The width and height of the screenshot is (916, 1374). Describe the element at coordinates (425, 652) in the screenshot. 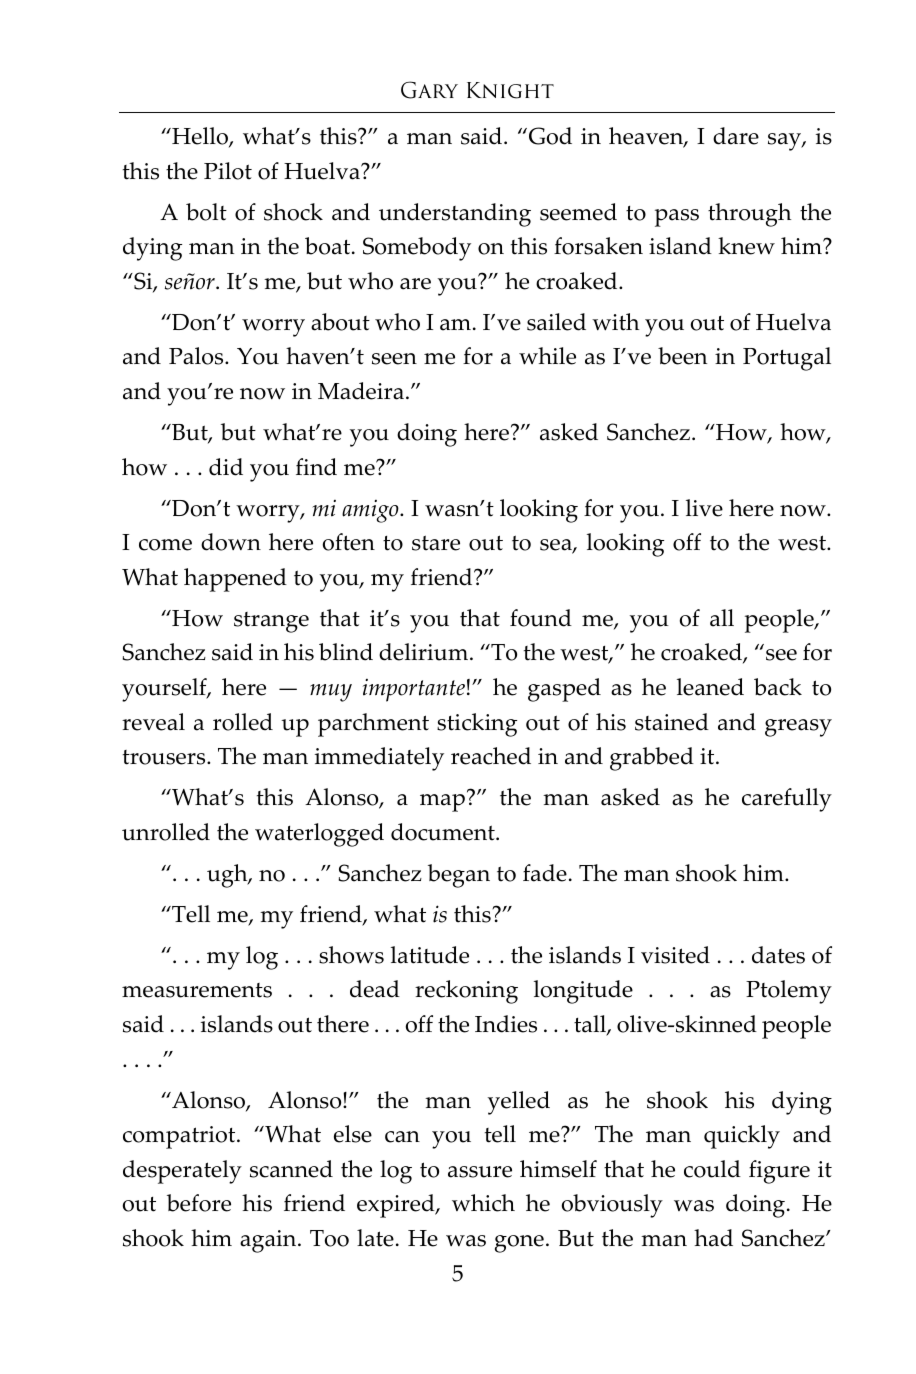

I see `delirium` at that location.
